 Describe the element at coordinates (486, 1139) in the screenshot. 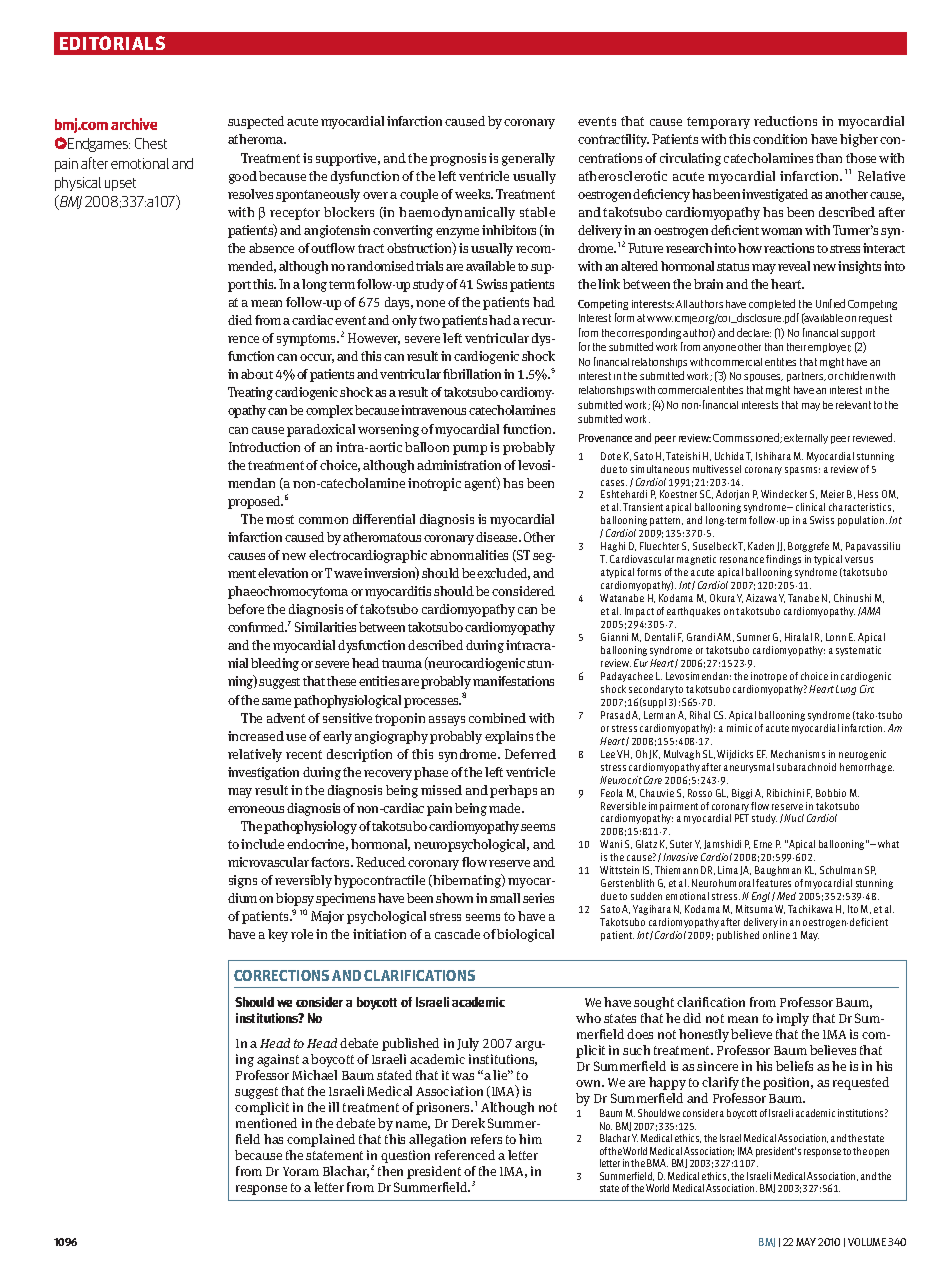

I see `refers` at that location.
